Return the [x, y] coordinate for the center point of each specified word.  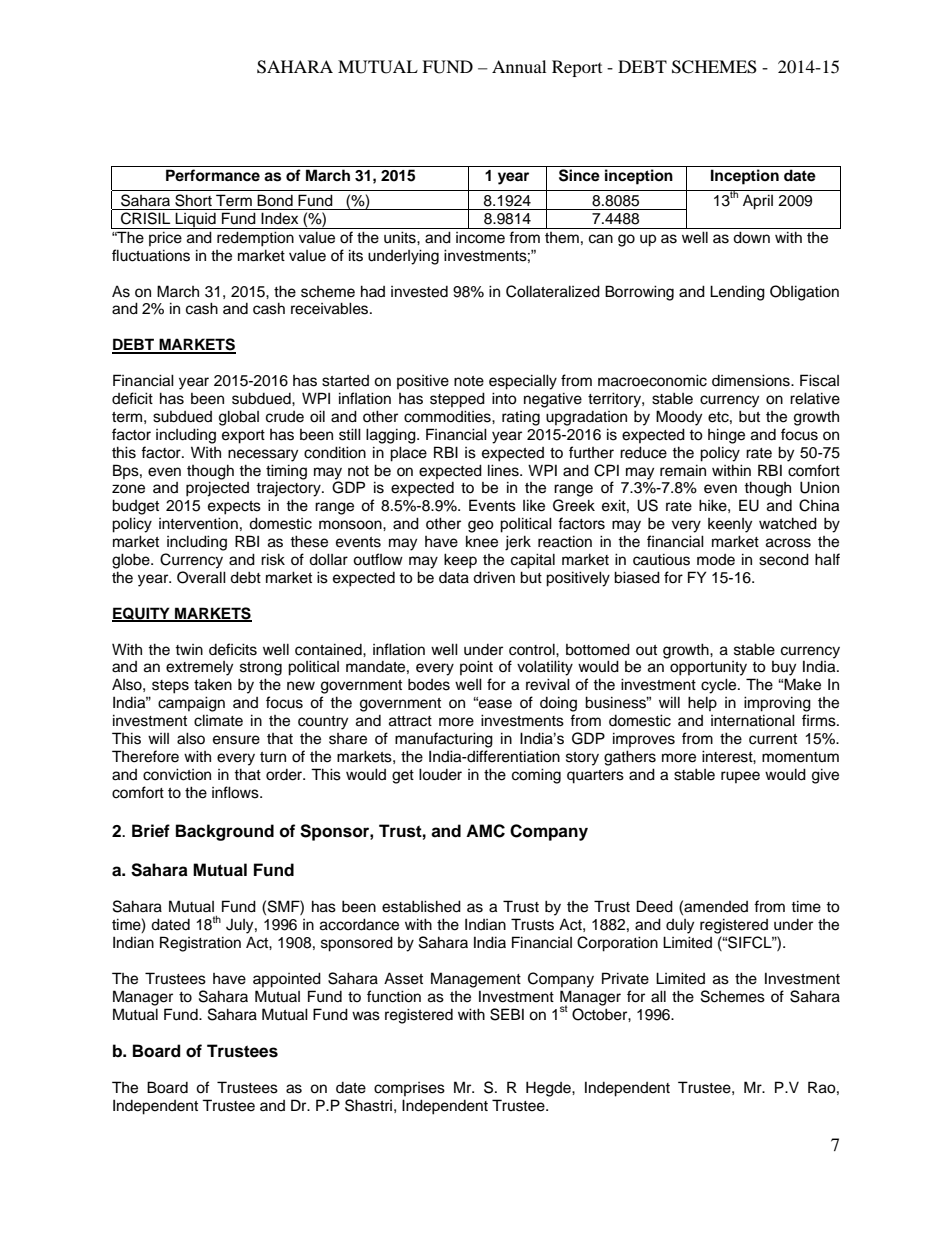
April [758, 202]
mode [716, 560]
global [239, 418]
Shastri [368, 1105]
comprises [409, 1089]
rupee [740, 777]
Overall [201, 577]
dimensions [752, 380]
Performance [213, 175]
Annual [519, 66]
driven [494, 577]
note [469, 381]
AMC [485, 831]
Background [225, 832]
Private [625, 978]
